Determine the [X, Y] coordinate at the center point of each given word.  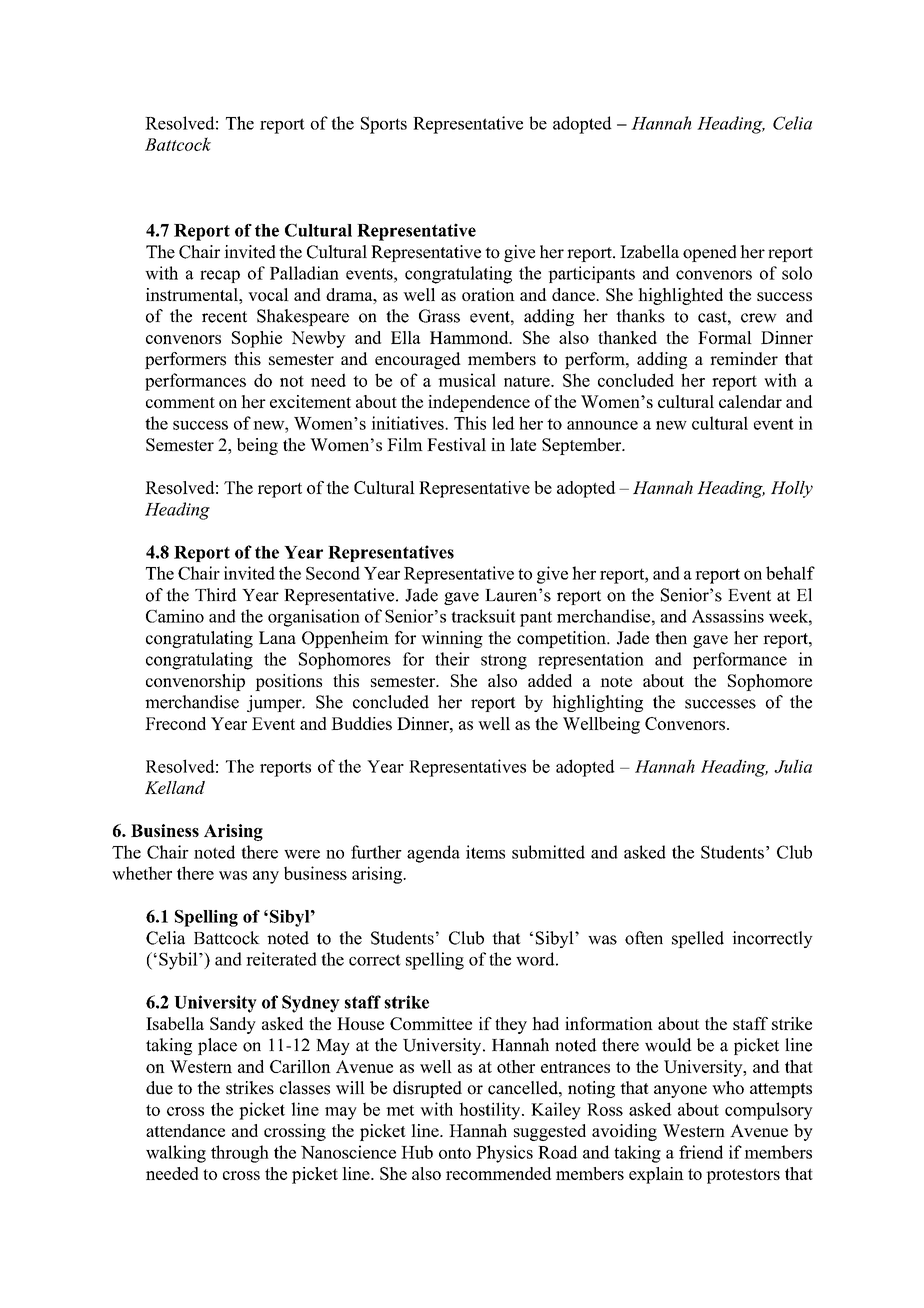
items [485, 852]
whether [142, 873]
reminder [744, 359]
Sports [384, 125]
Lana [277, 637]
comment [180, 402]
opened [710, 253]
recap [220, 276]
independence [479, 403]
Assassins [728, 616]
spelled [698, 939]
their [452, 659]
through [240, 1154]
